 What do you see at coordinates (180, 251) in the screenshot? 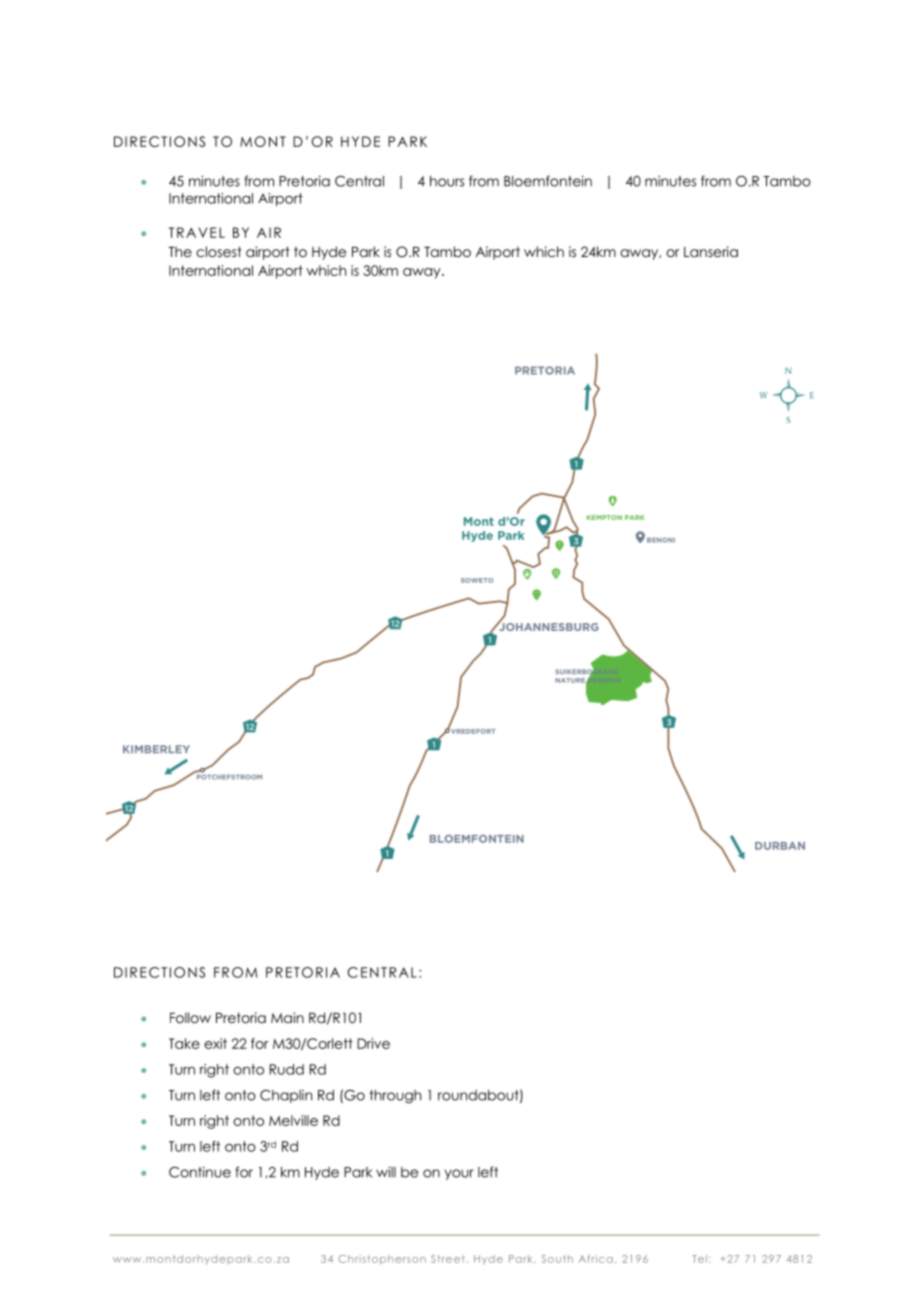
I see `The` at bounding box center [180, 251].
